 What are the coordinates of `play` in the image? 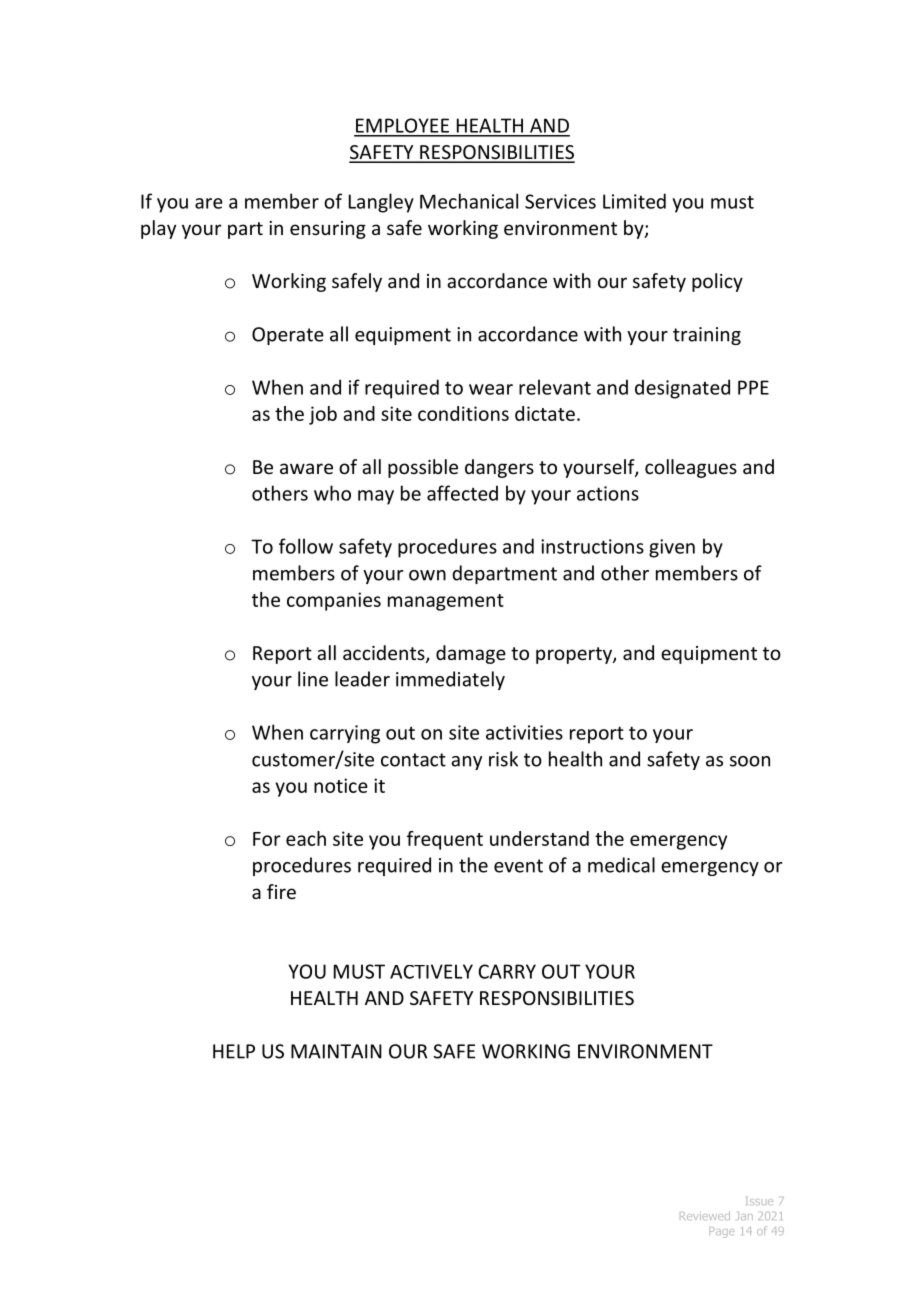 It's located at (158, 229).
